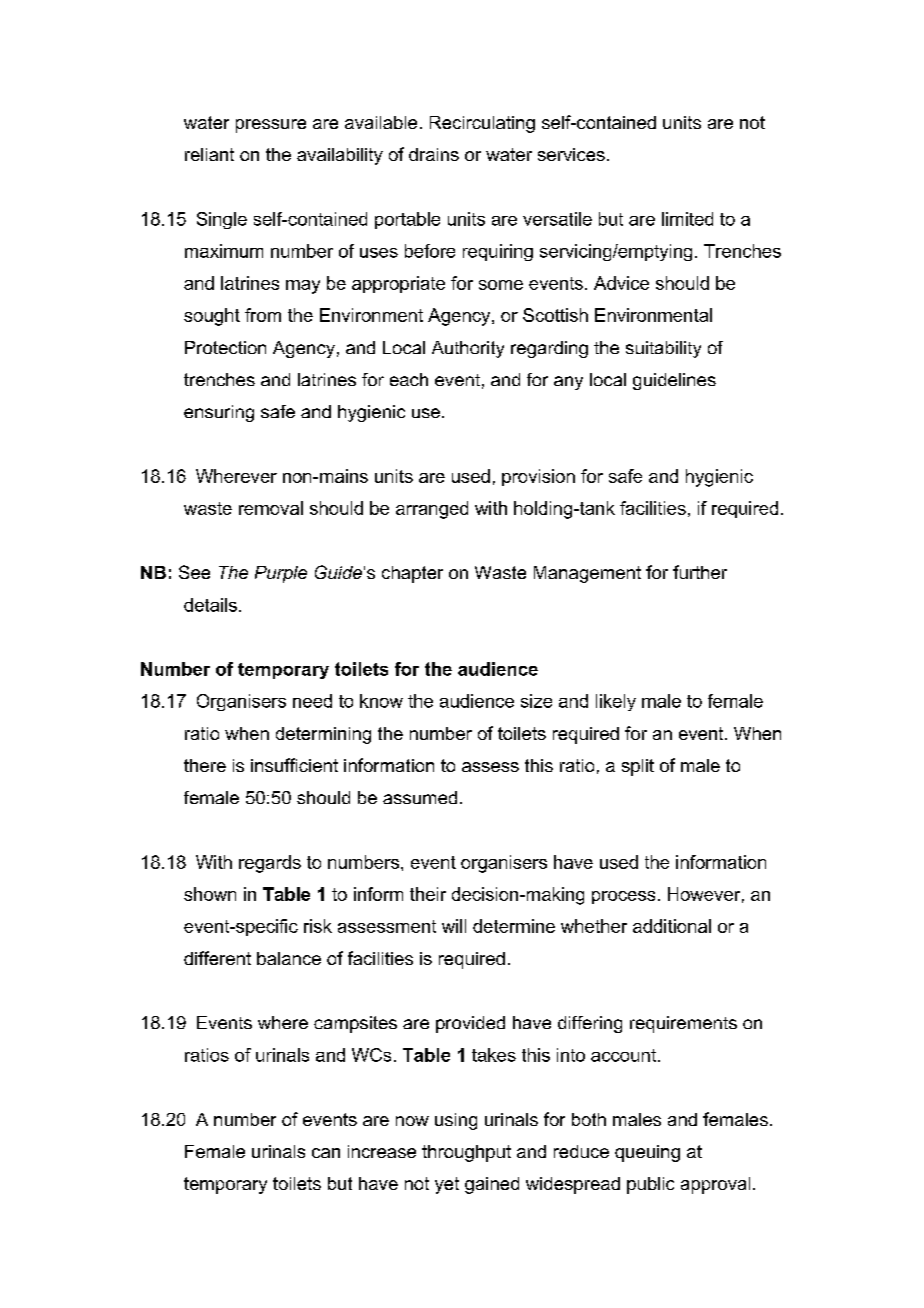 The width and height of the screenshot is (924, 1308). I want to click on throughput, so click(466, 1153).
